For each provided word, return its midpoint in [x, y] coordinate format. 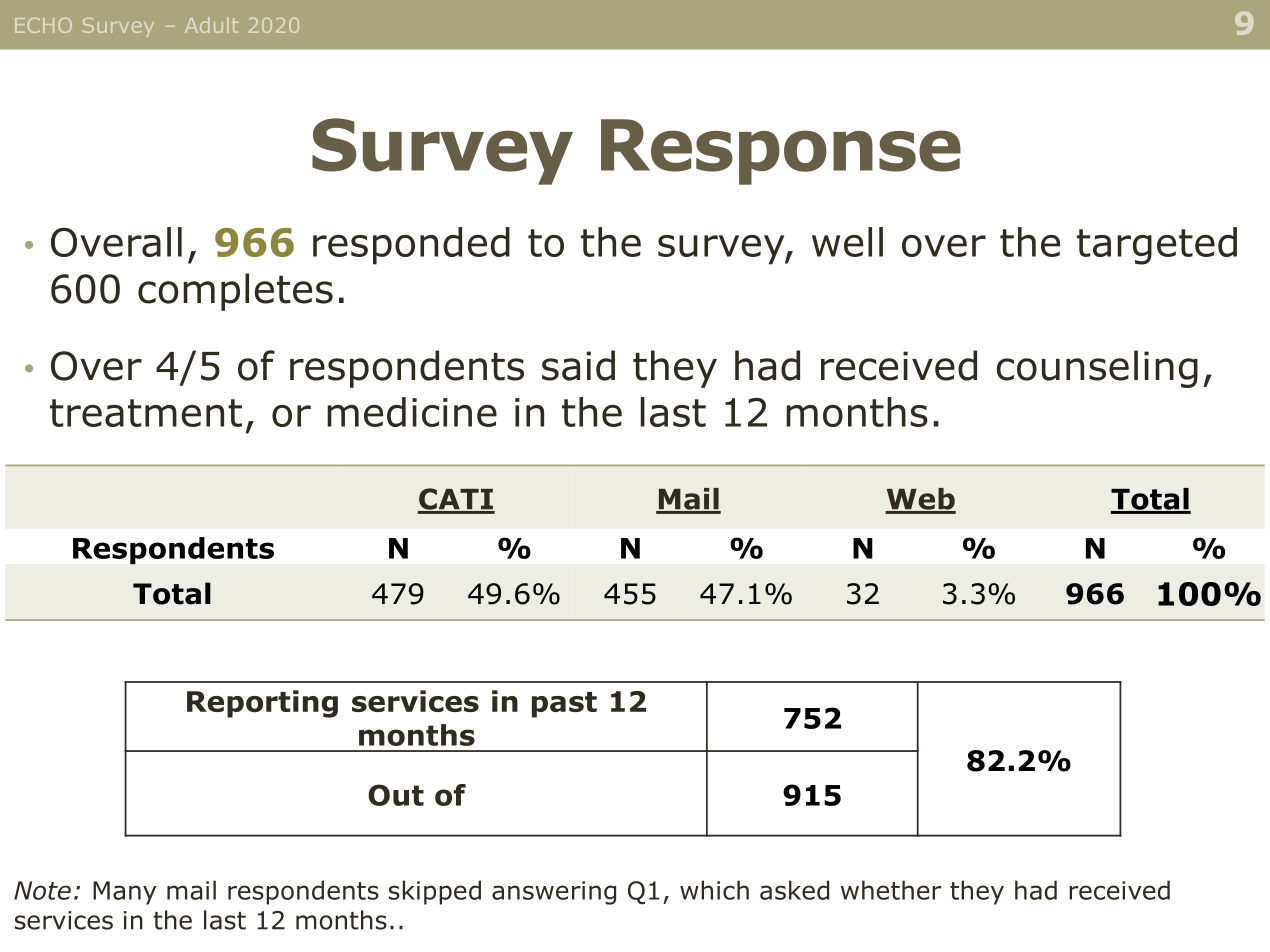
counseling [1097, 369]
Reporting [262, 704]
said [578, 365]
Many [124, 893]
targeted [1157, 246]
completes [235, 292]
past [564, 705]
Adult [211, 25]
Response [781, 152]
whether [891, 890]
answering [554, 893]
